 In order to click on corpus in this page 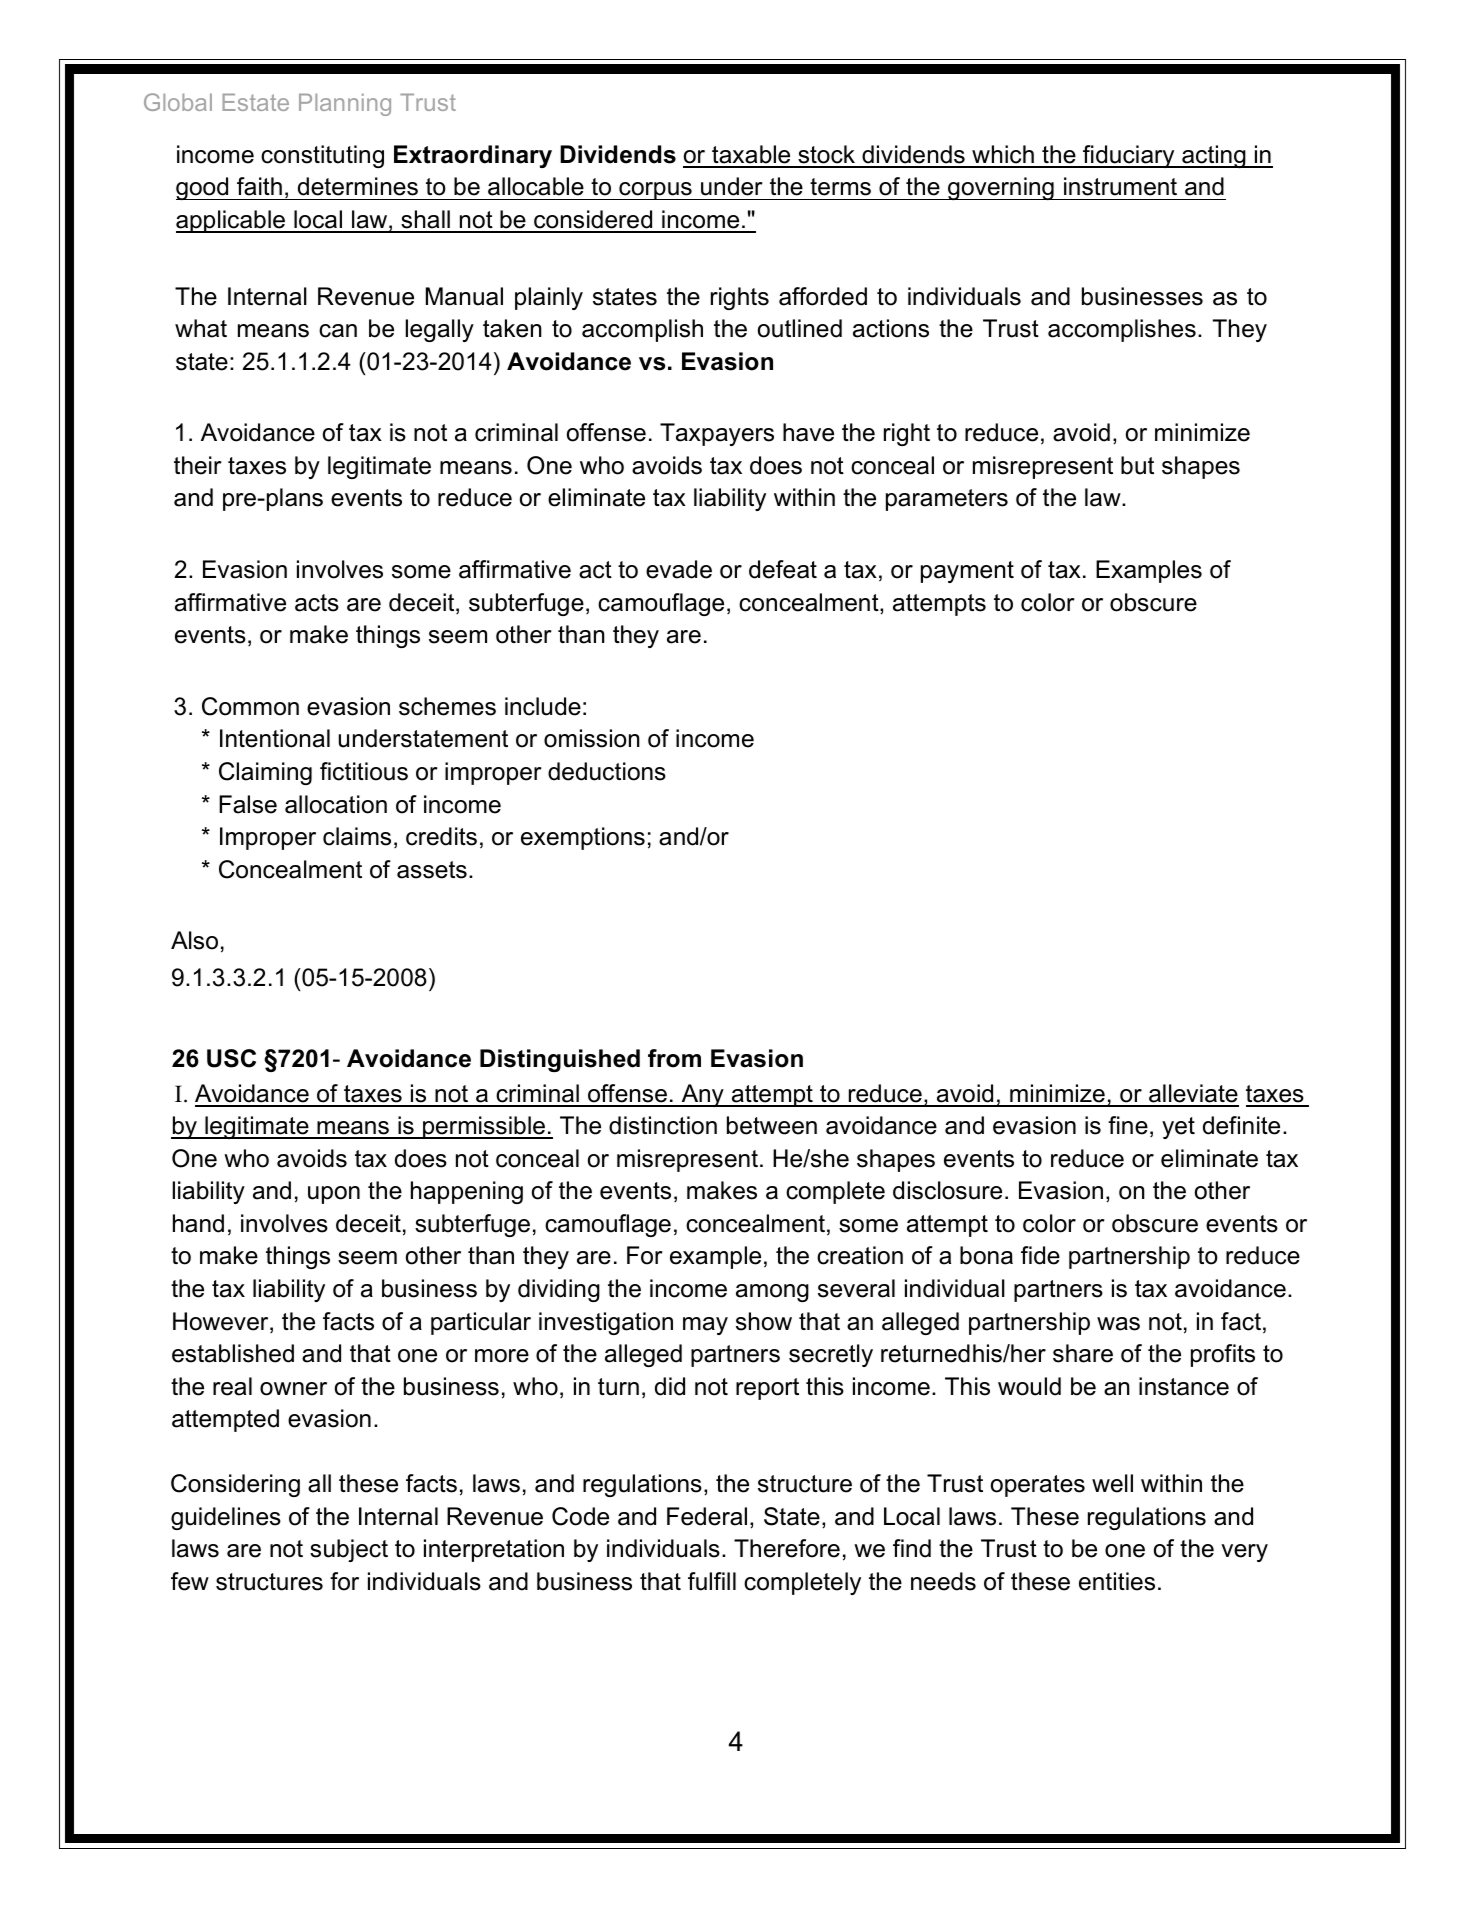, I will do `click(655, 191)`.
